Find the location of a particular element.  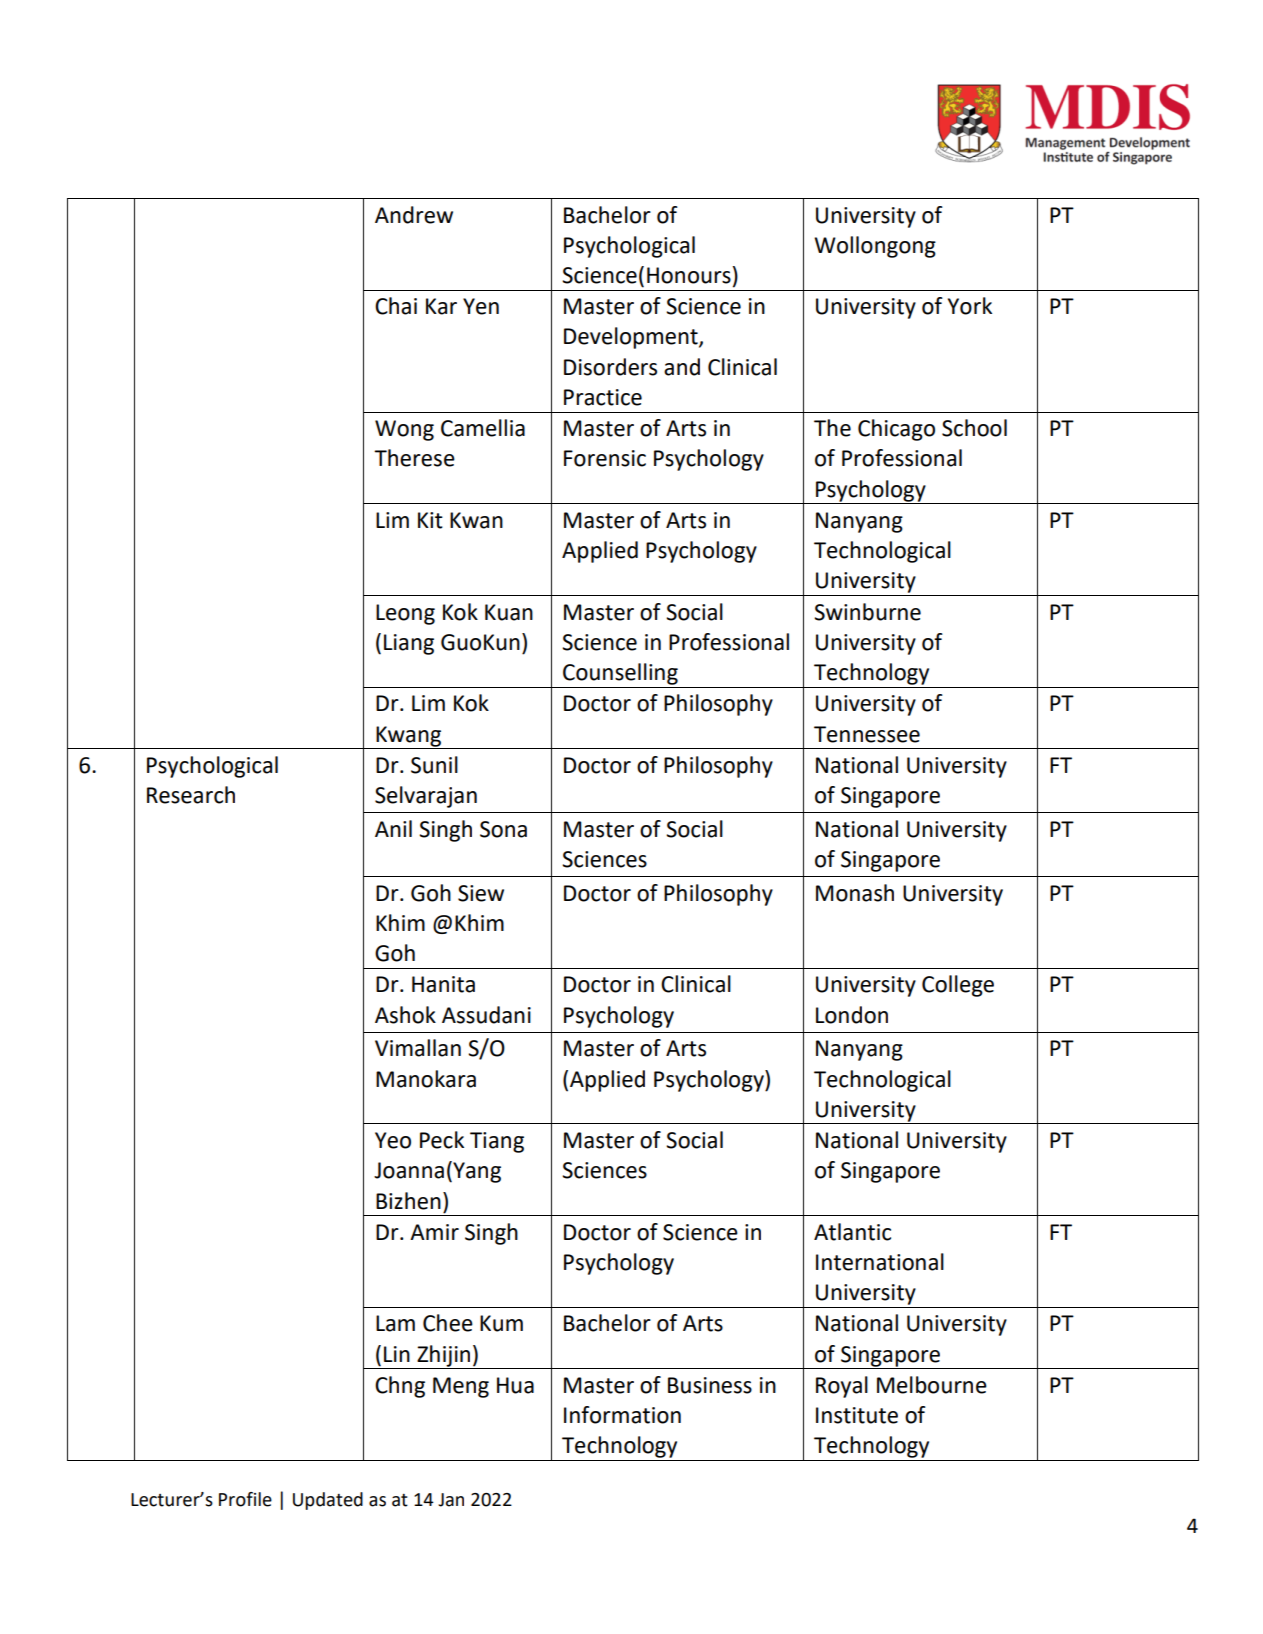

Swinburne is located at coordinates (867, 612).
